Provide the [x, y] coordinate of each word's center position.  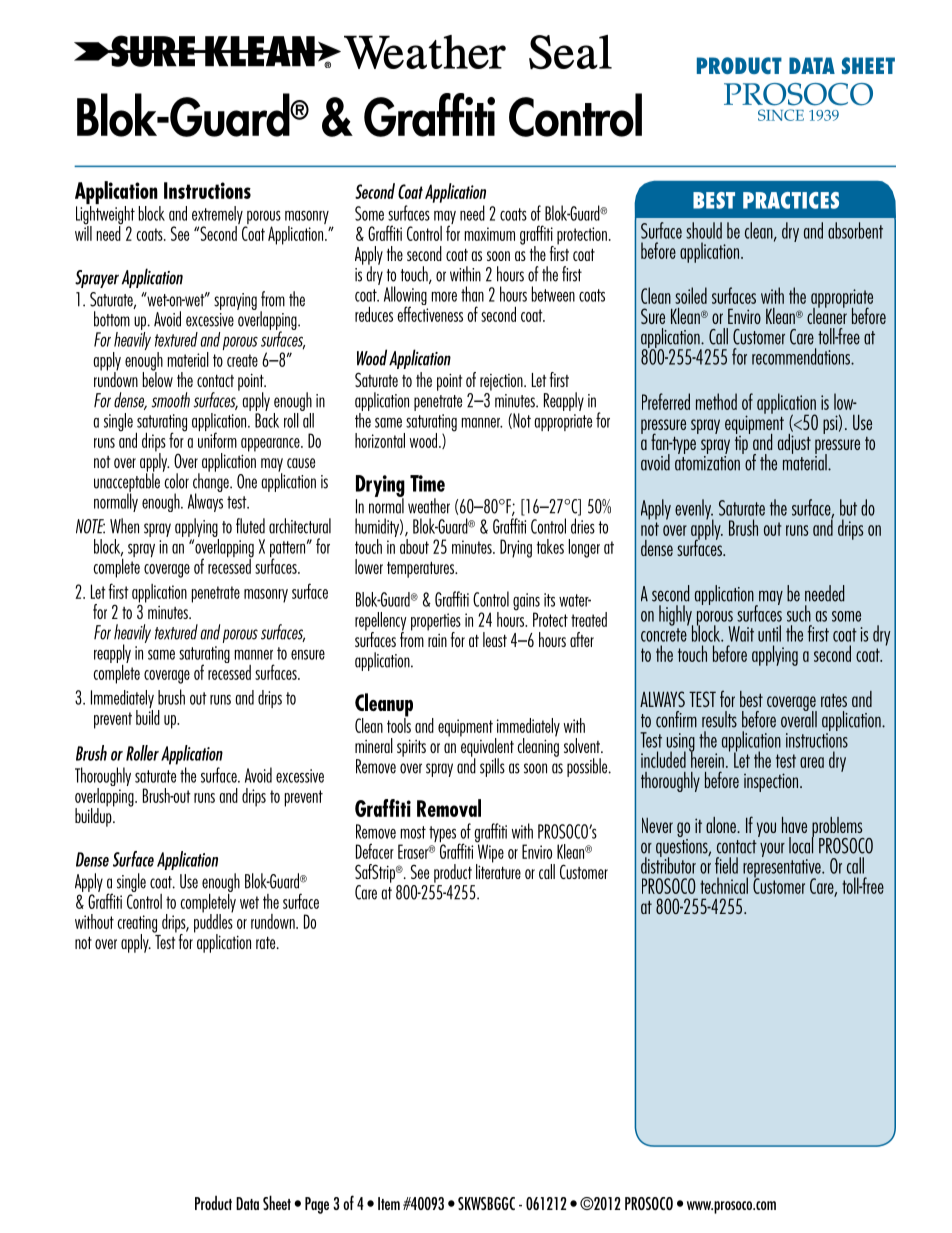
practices [791, 200]
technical [724, 885]
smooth [171, 400]
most [413, 832]
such [799, 613]
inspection [772, 782]
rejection [502, 382]
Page [317, 1205]
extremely [218, 216]
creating [137, 925]
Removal [449, 808]
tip [742, 443]
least [495, 639]
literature [498, 870]
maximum [490, 234]
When [124, 526]
